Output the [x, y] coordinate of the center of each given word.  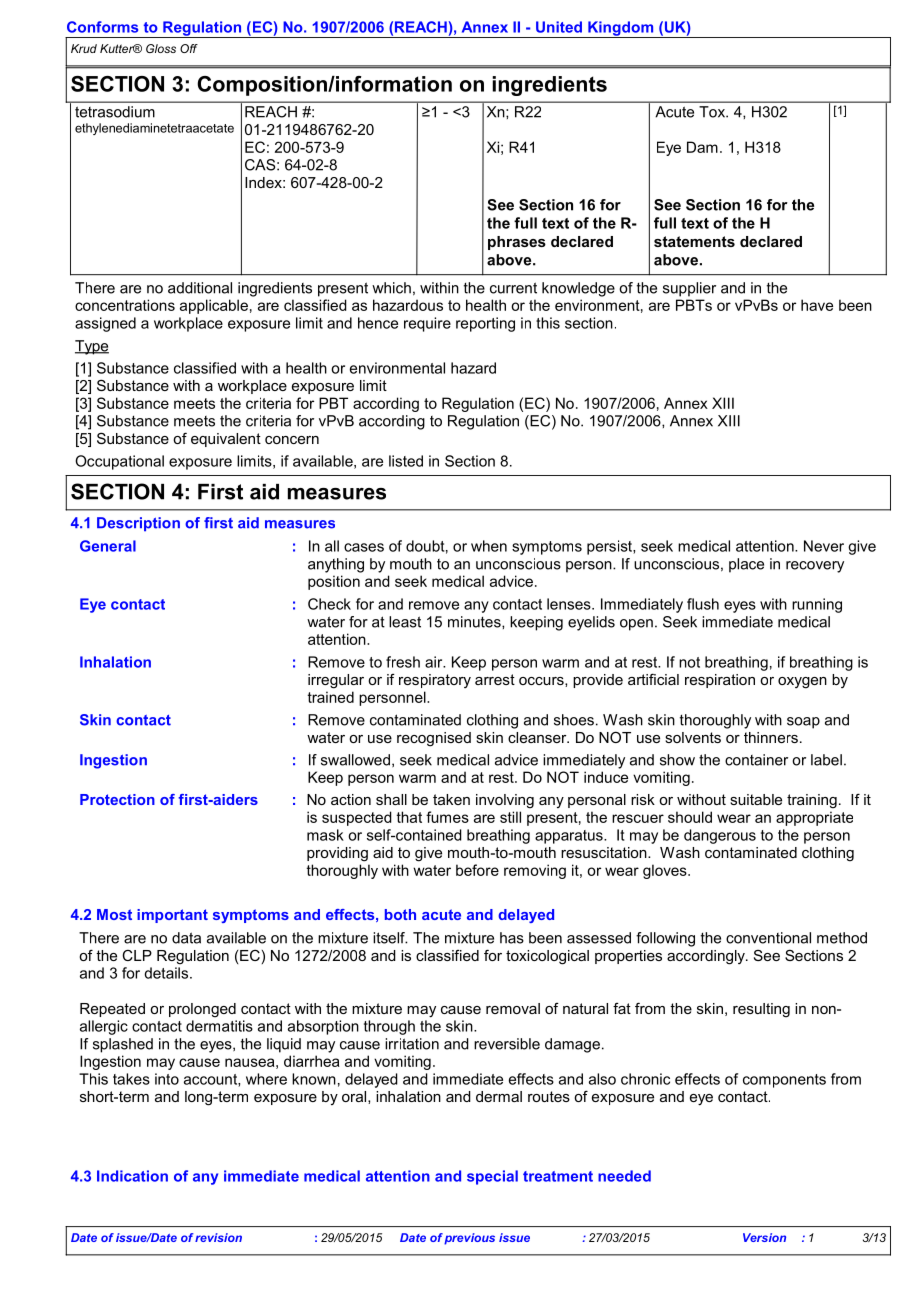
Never [824, 546]
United [559, 27]
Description [138, 524]
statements [694, 241]
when [489, 546]
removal [513, 1008]
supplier [689, 289]
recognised [434, 739]
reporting [485, 324]
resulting [761, 1010]
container [756, 760]
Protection [117, 799]
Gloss [161, 48]
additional [200, 288]
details [167, 973]
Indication [132, 1176]
